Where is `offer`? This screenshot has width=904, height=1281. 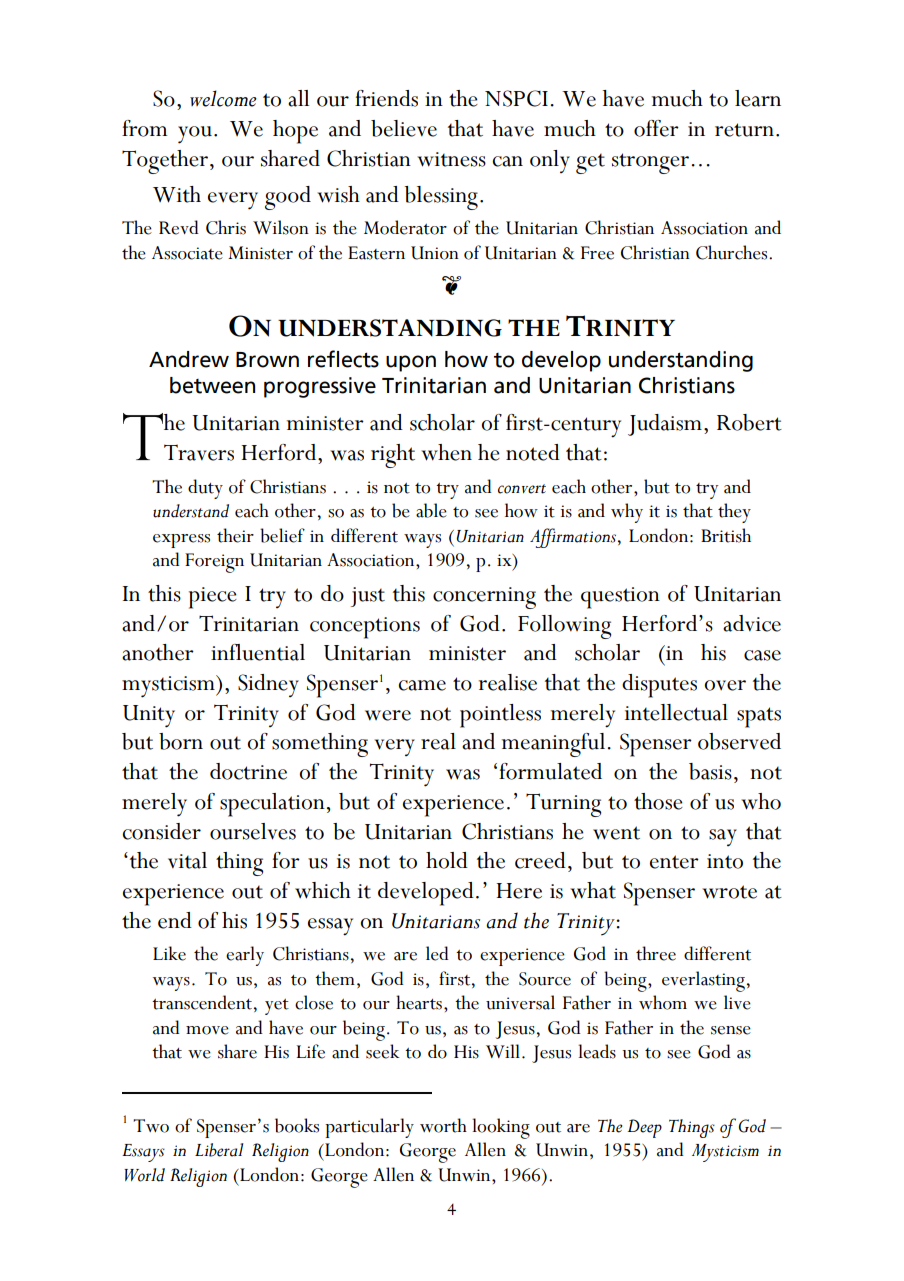
offer is located at coordinates (656, 128).
